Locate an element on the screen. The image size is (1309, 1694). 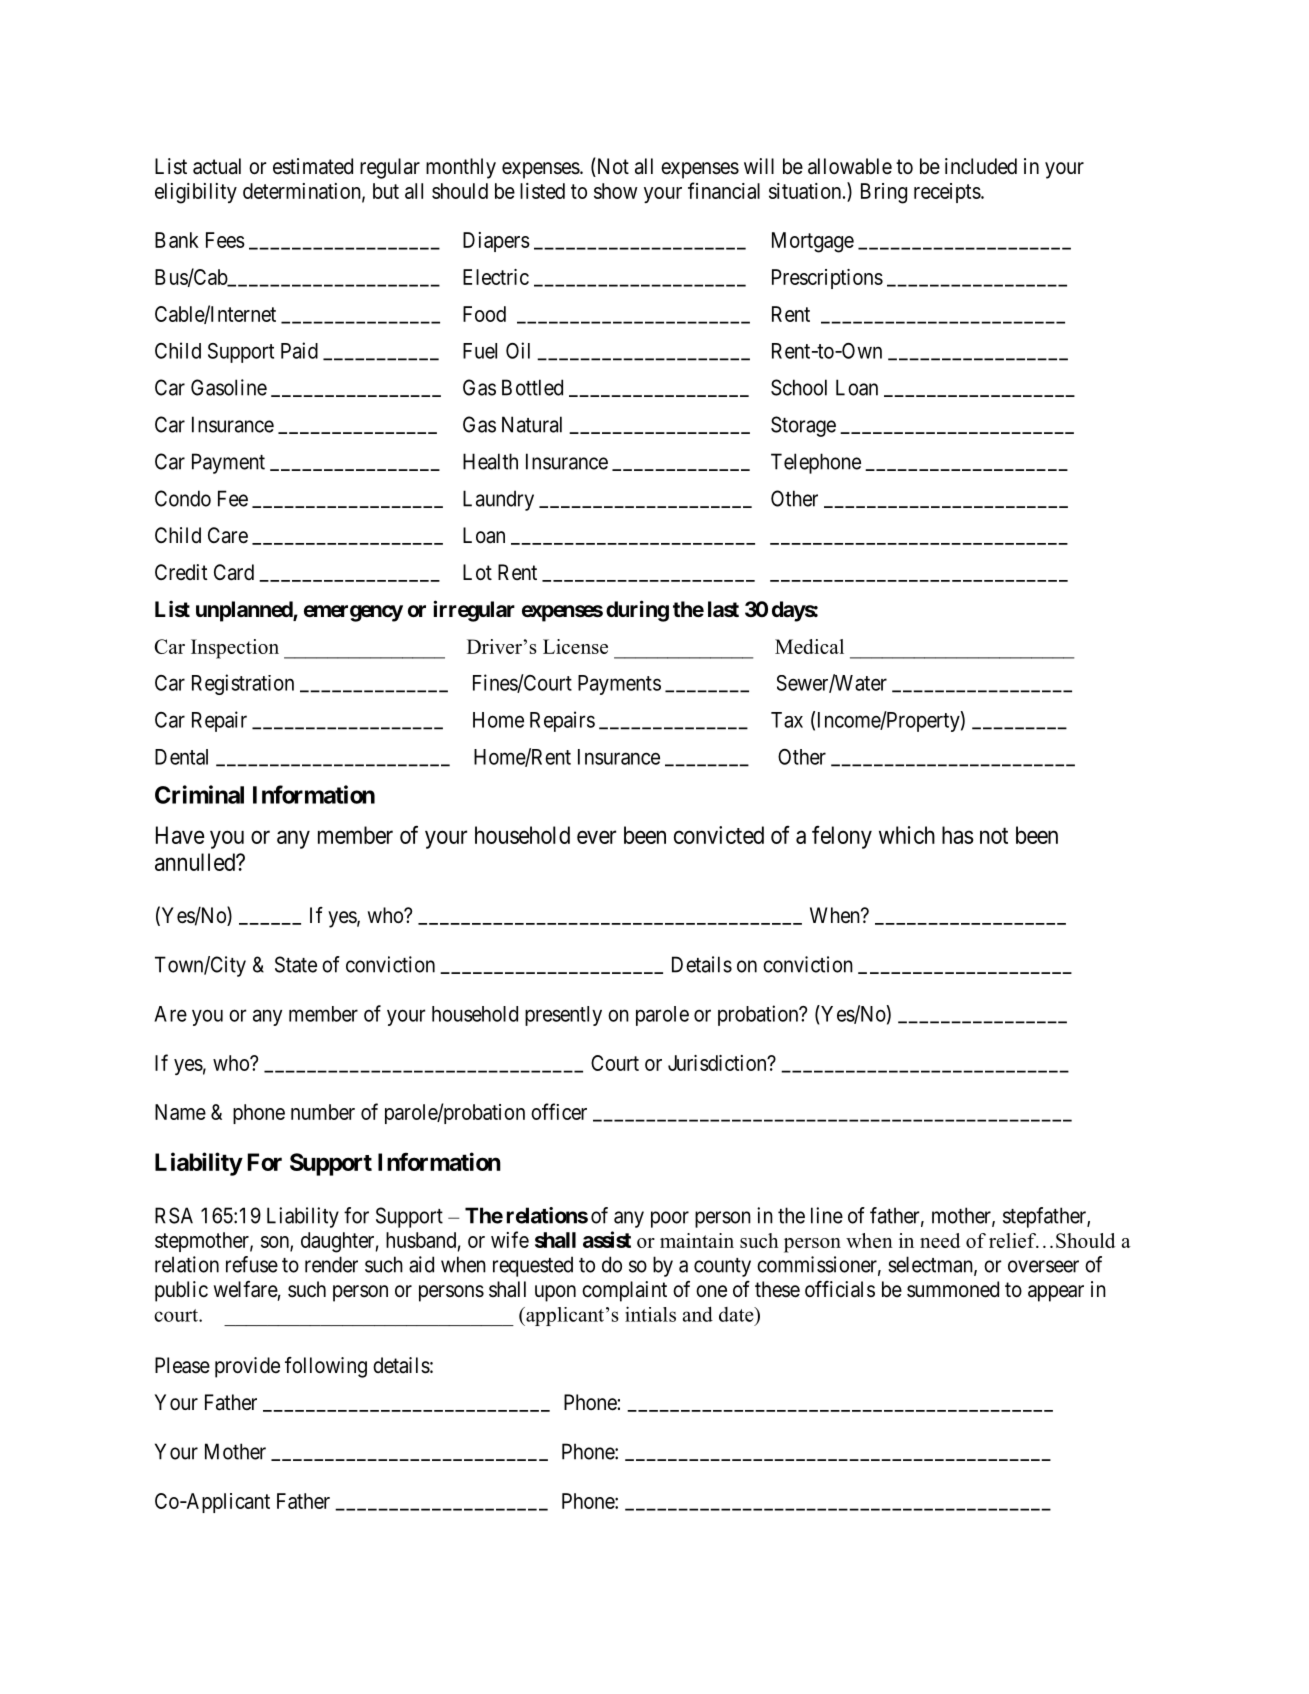
License is located at coordinates (575, 646).
